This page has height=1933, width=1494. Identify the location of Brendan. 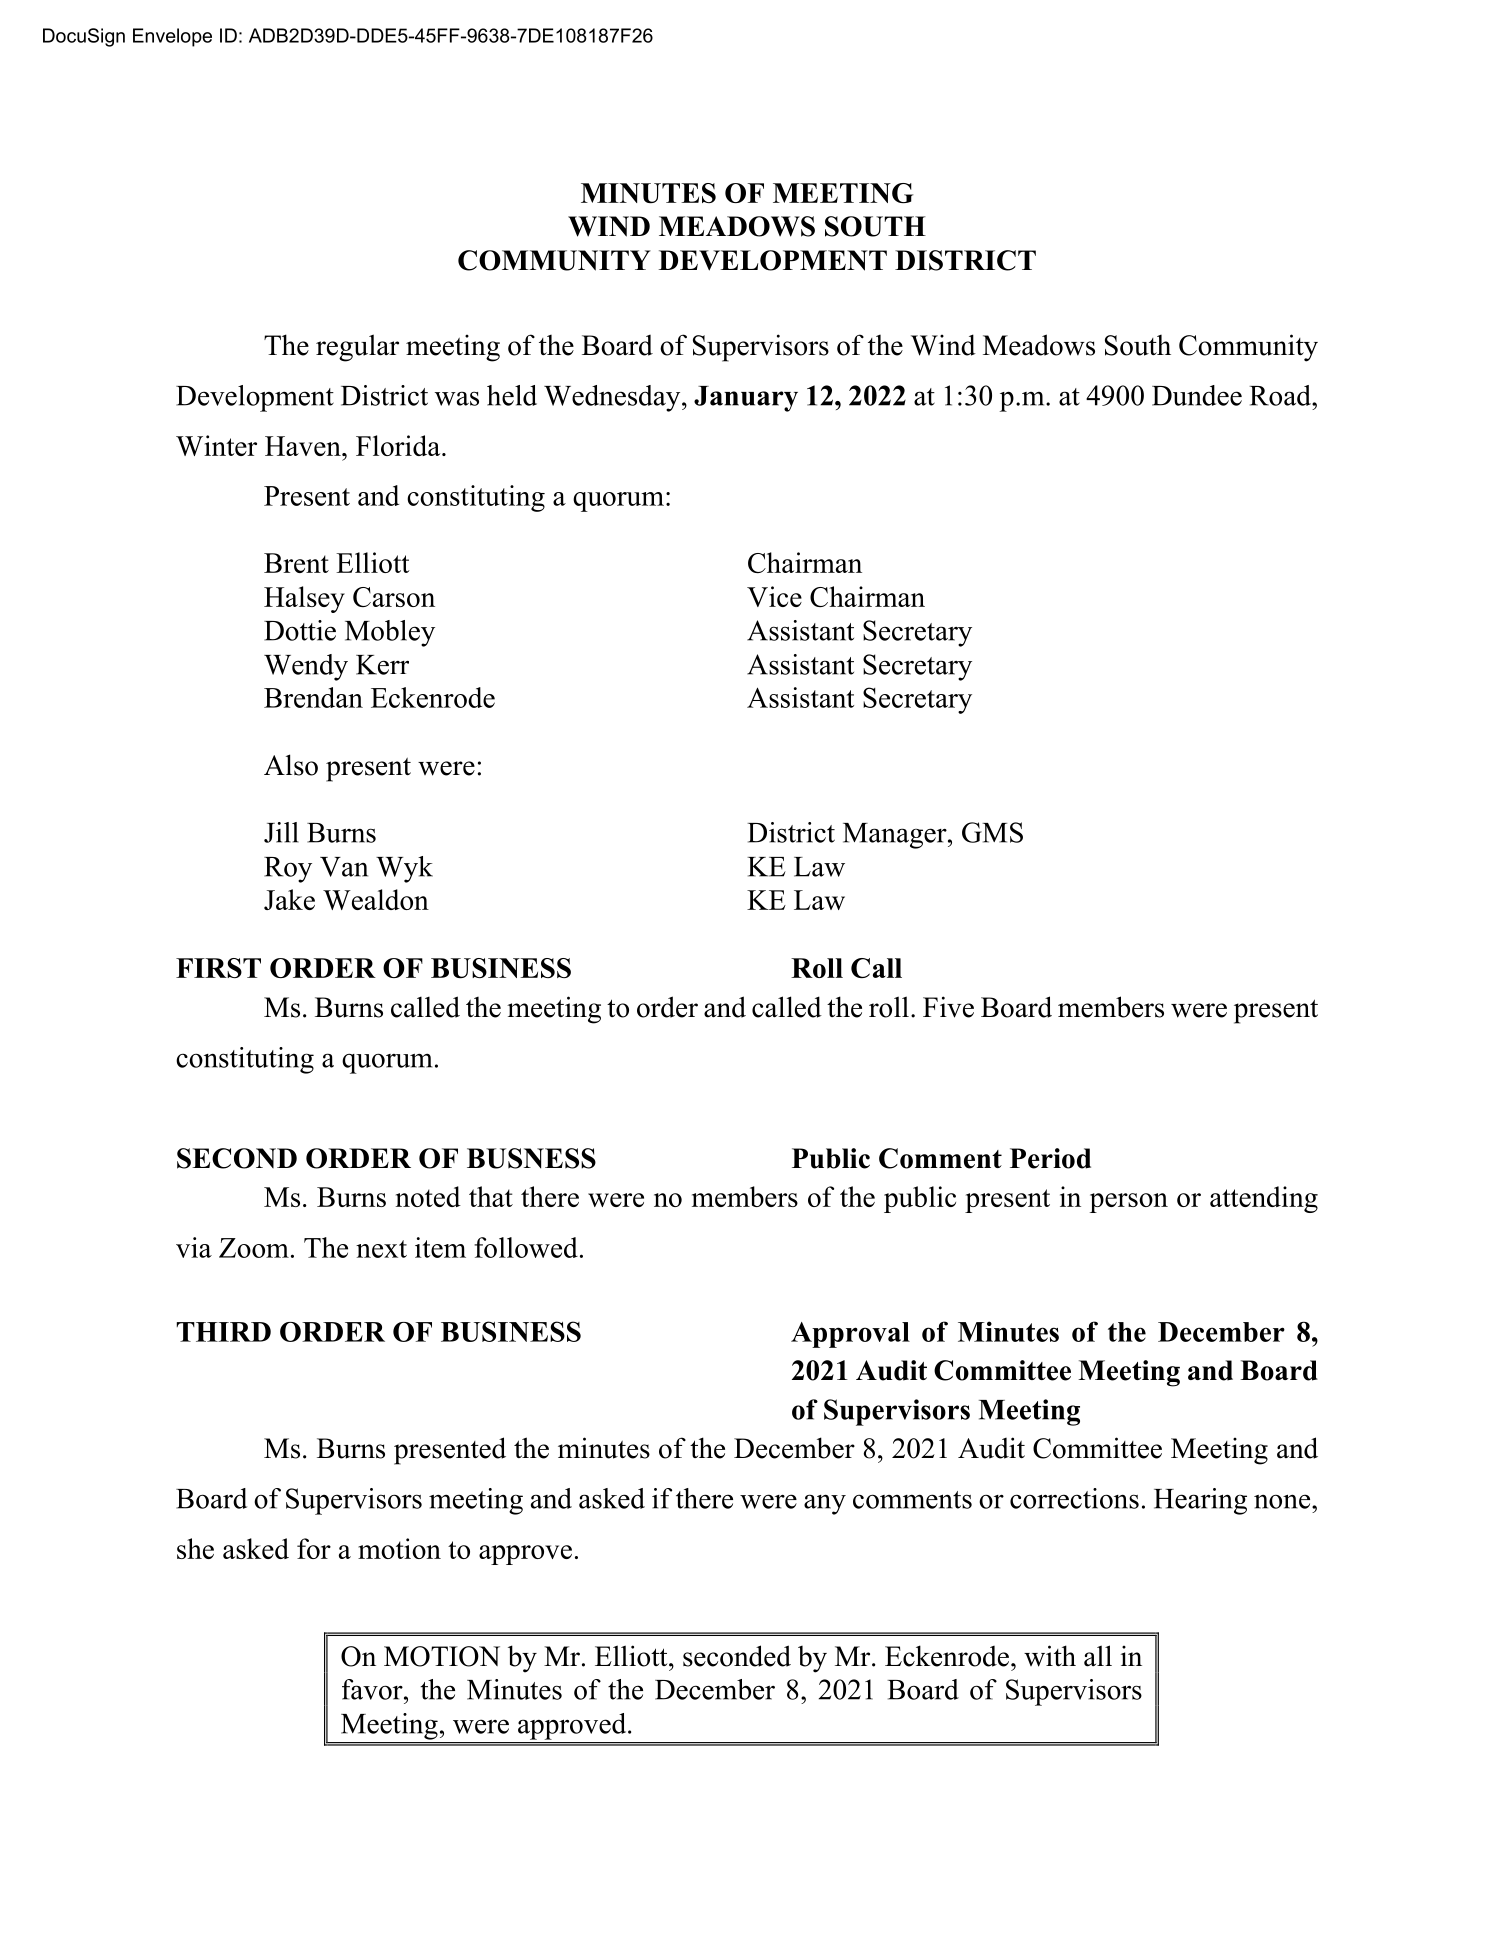
(313, 697).
